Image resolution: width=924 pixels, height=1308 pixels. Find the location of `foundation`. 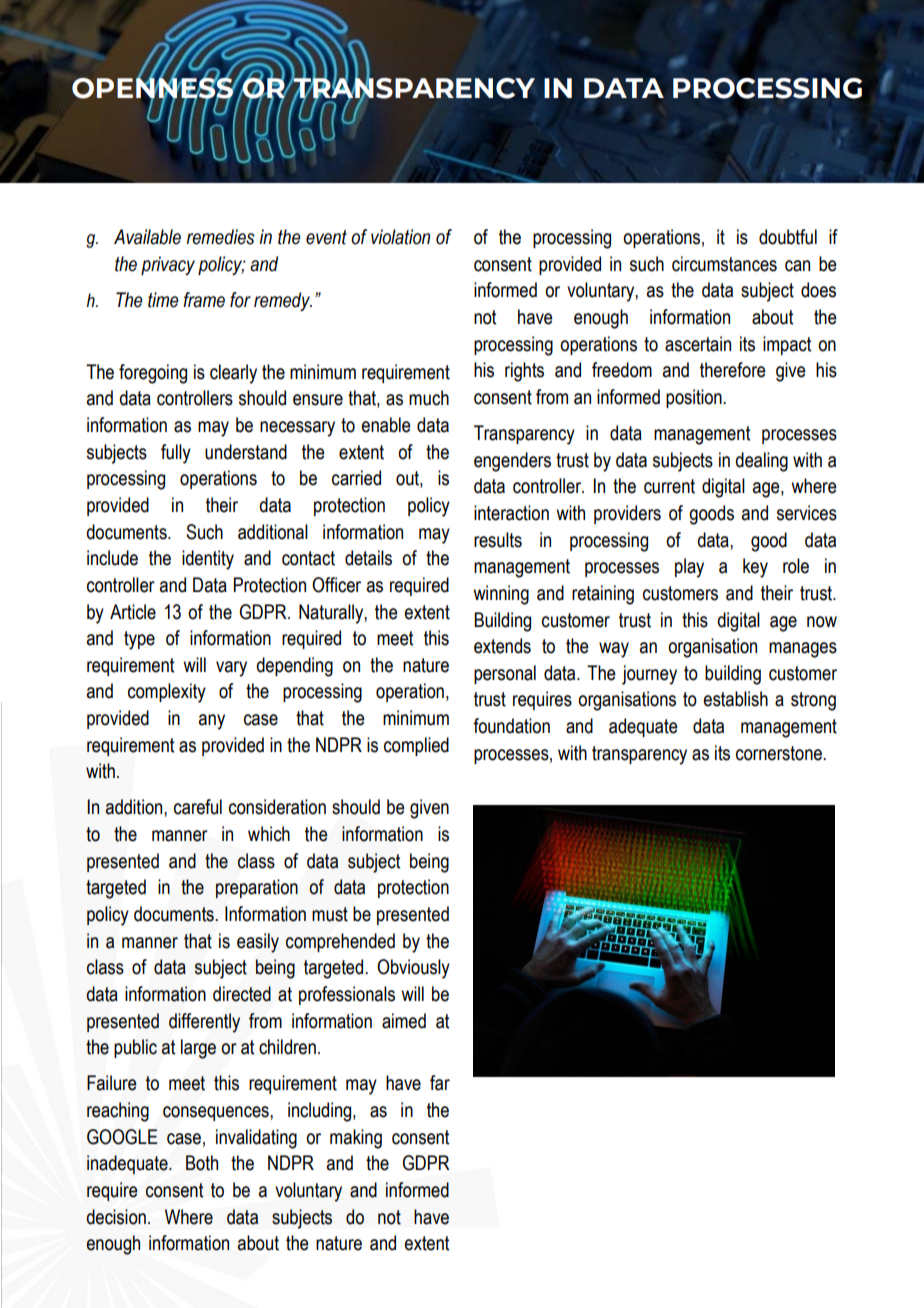

foundation is located at coordinates (511, 726).
